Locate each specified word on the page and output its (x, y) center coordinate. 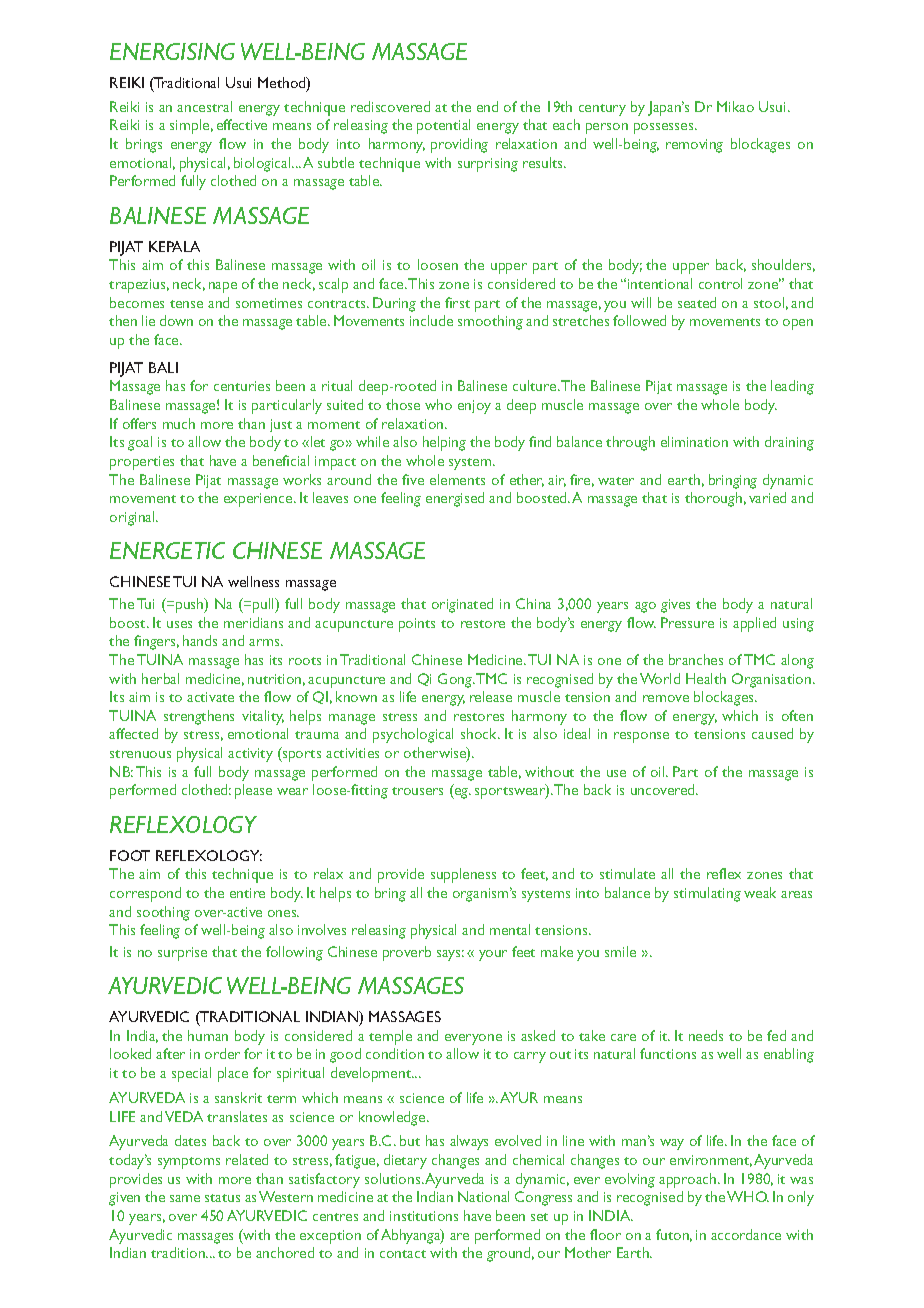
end (487, 106)
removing (694, 146)
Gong (456, 680)
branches (696, 659)
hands (200, 640)
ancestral (204, 106)
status (222, 1198)
